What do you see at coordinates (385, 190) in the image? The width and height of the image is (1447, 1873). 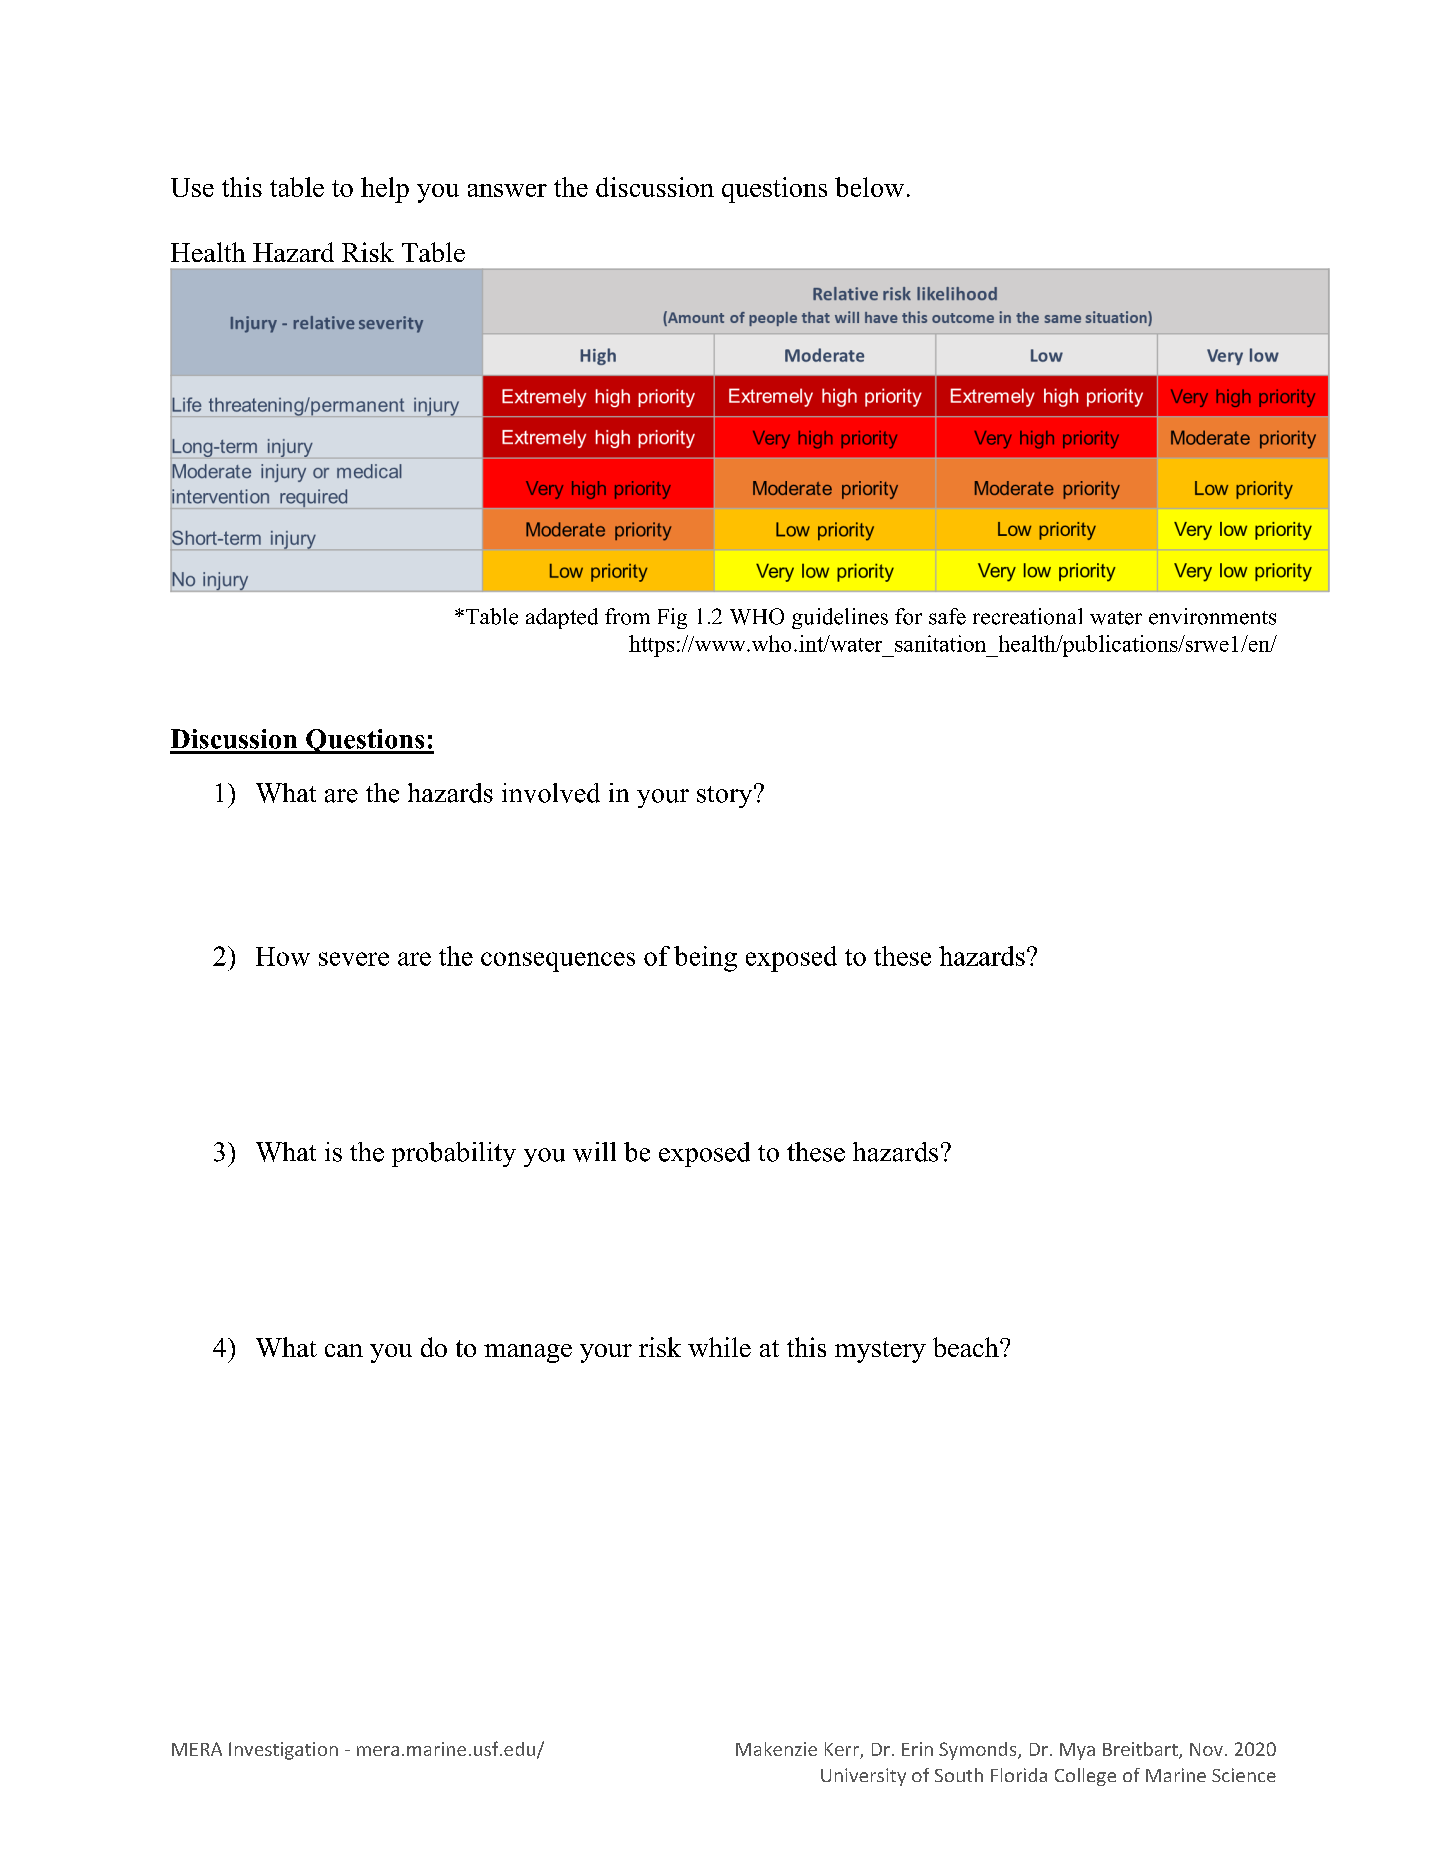 I see `help` at bounding box center [385, 190].
